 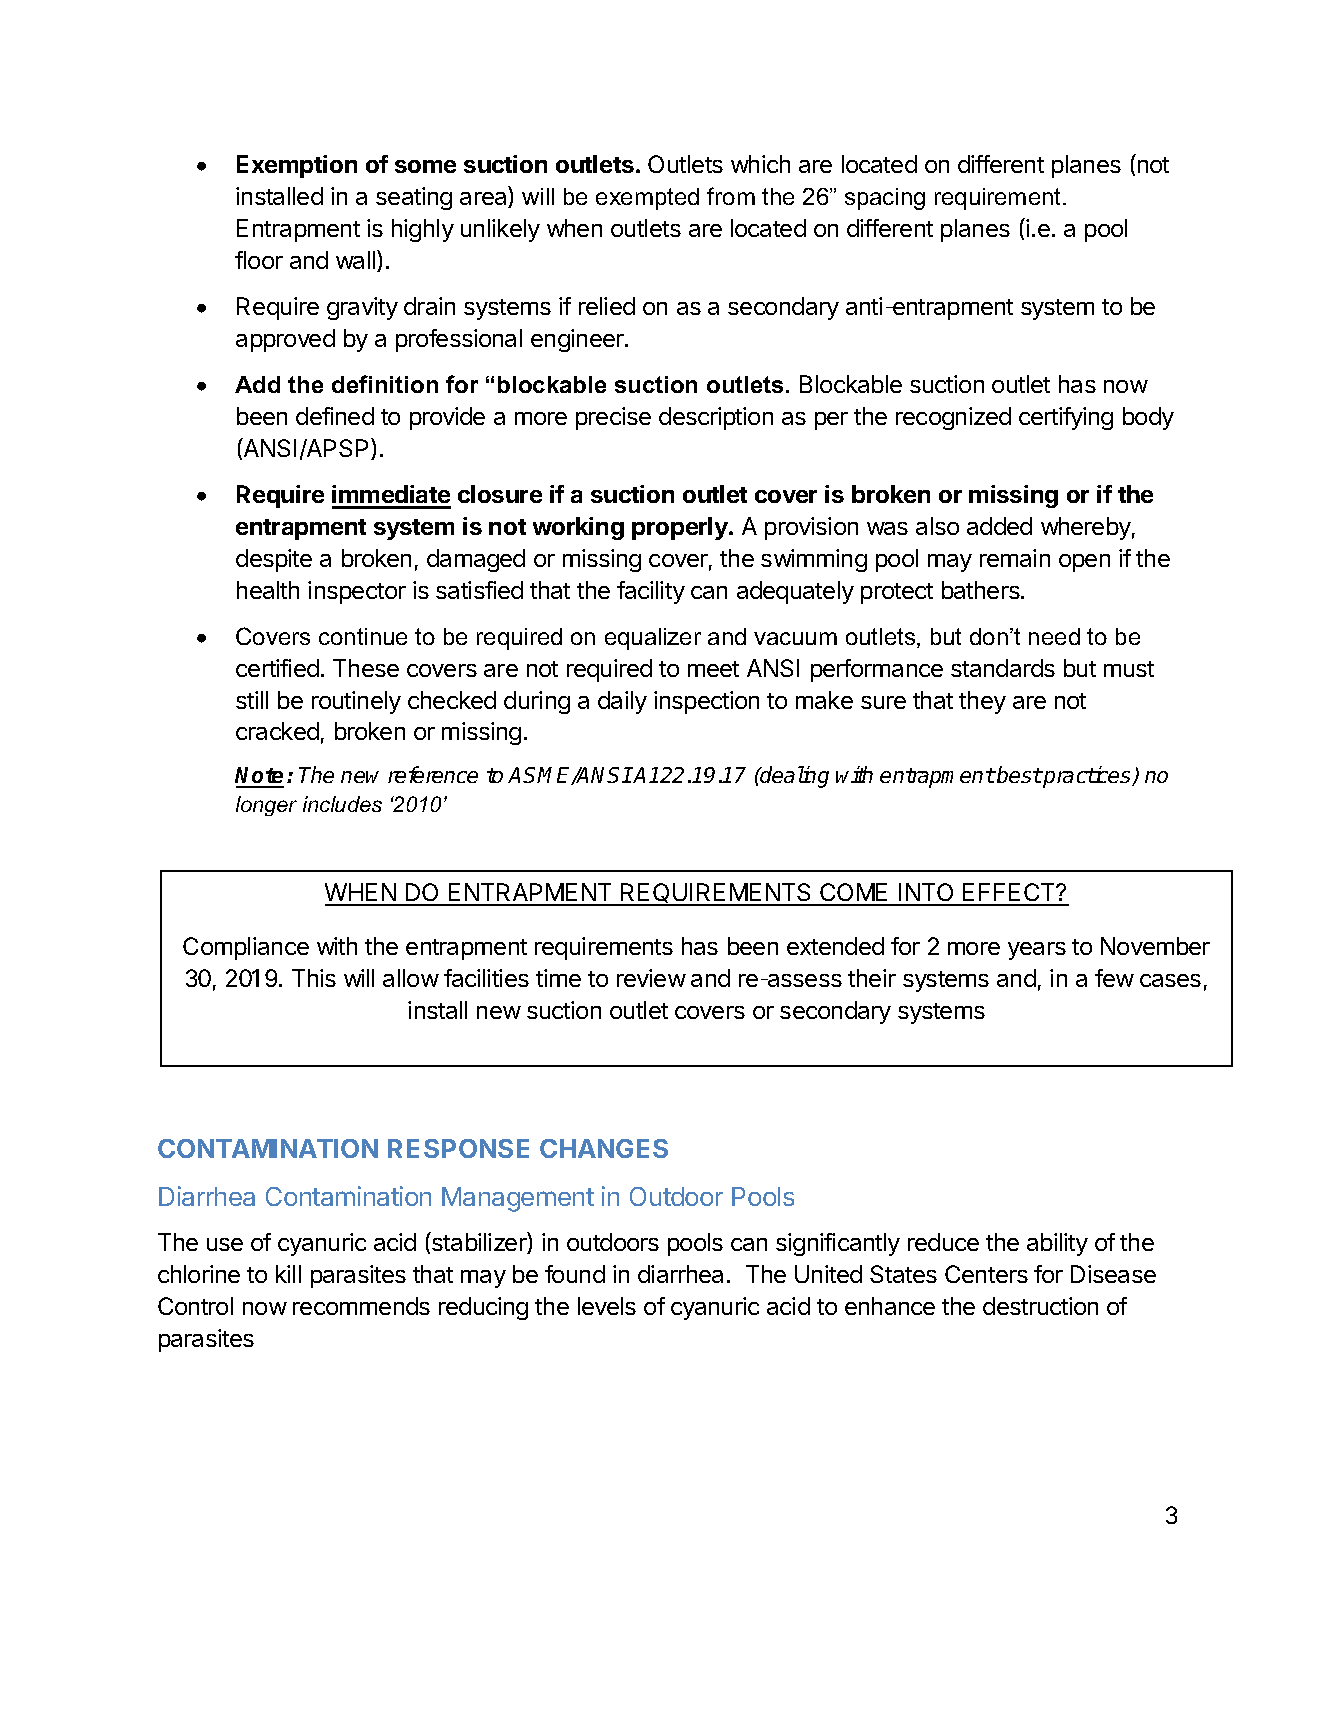 I want to click on despite, so click(x=274, y=560).
